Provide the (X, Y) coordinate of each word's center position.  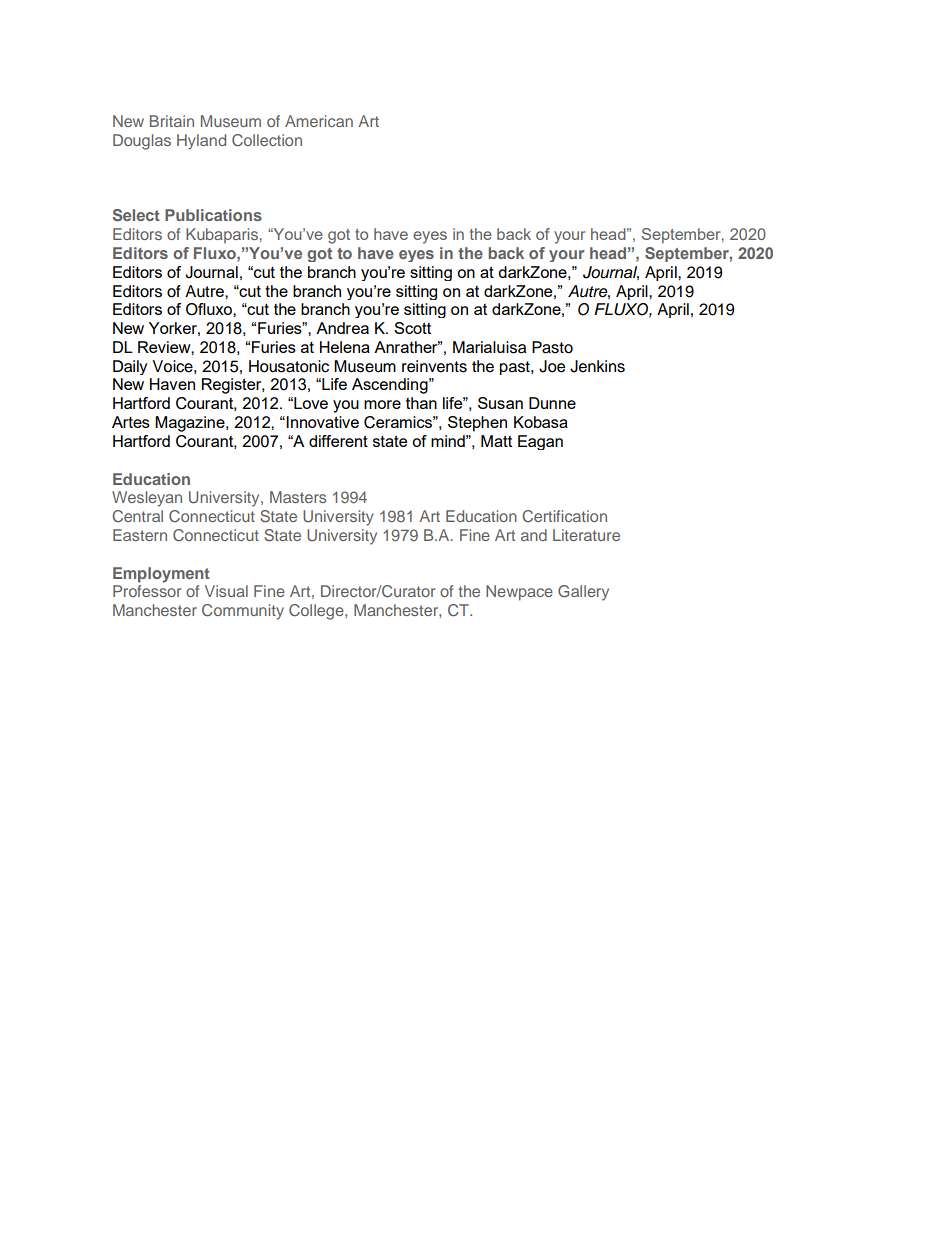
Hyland (201, 142)
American (319, 121)
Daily (130, 367)
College (317, 612)
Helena (345, 347)
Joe (552, 366)
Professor (147, 591)
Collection (267, 140)
